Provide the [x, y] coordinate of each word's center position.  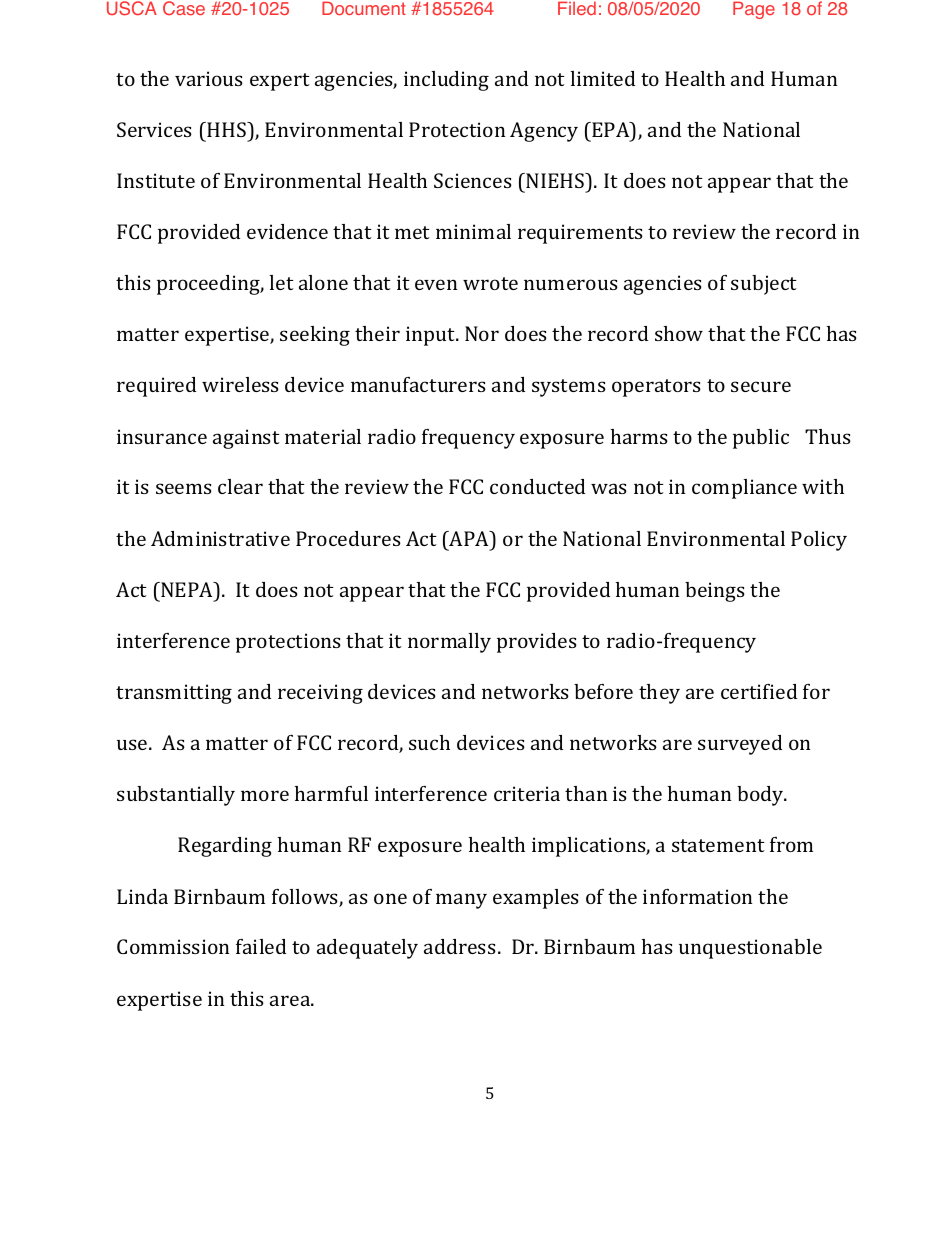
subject [764, 285]
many [461, 901]
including [446, 81]
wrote [490, 283]
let [282, 282]
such [429, 742]
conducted [537, 486]
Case [184, 8]
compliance [744, 489]
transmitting [174, 694]
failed [261, 946]
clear [240, 486]
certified [759, 691]
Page [754, 10]
